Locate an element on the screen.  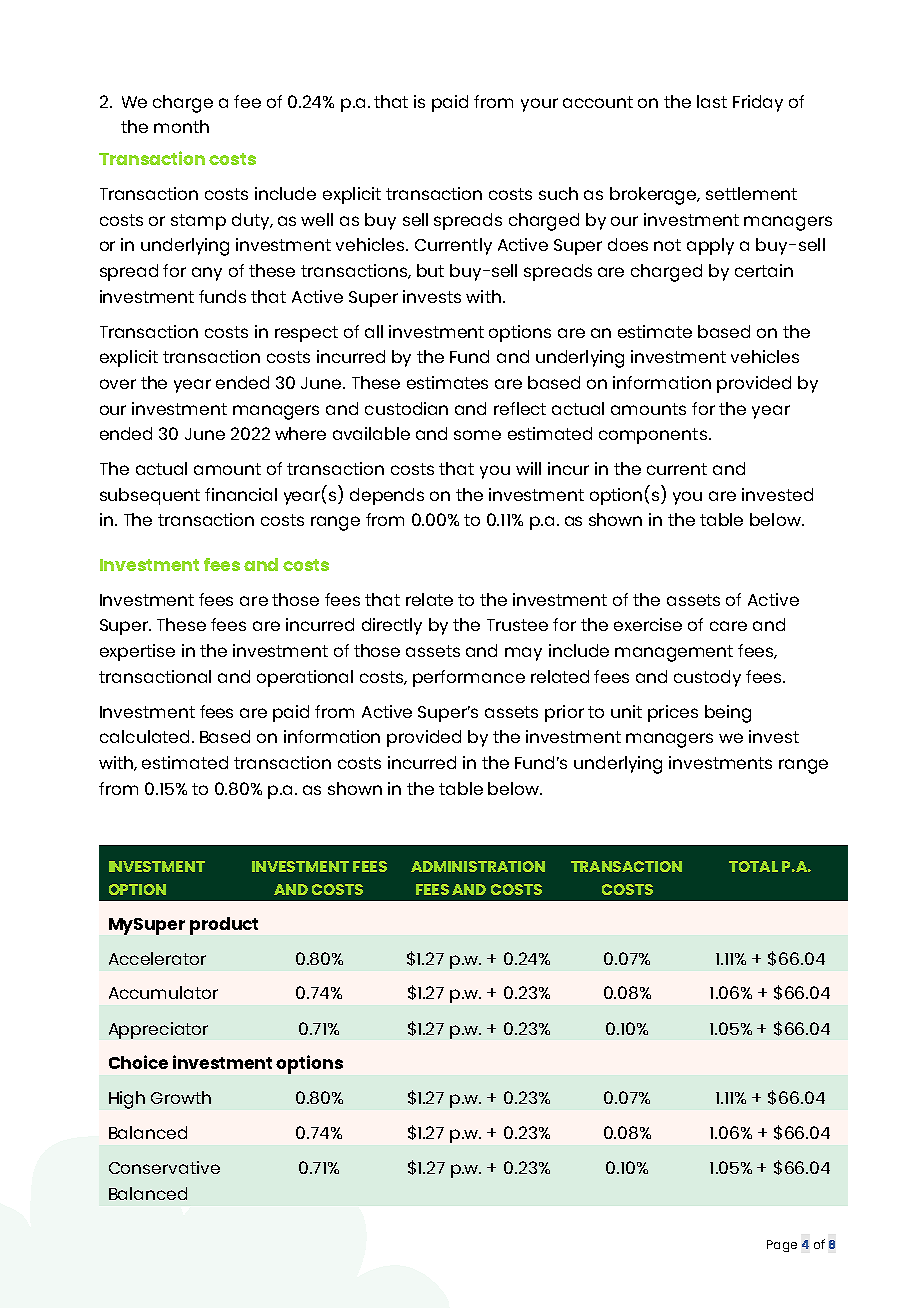
all is located at coordinates (374, 331).
